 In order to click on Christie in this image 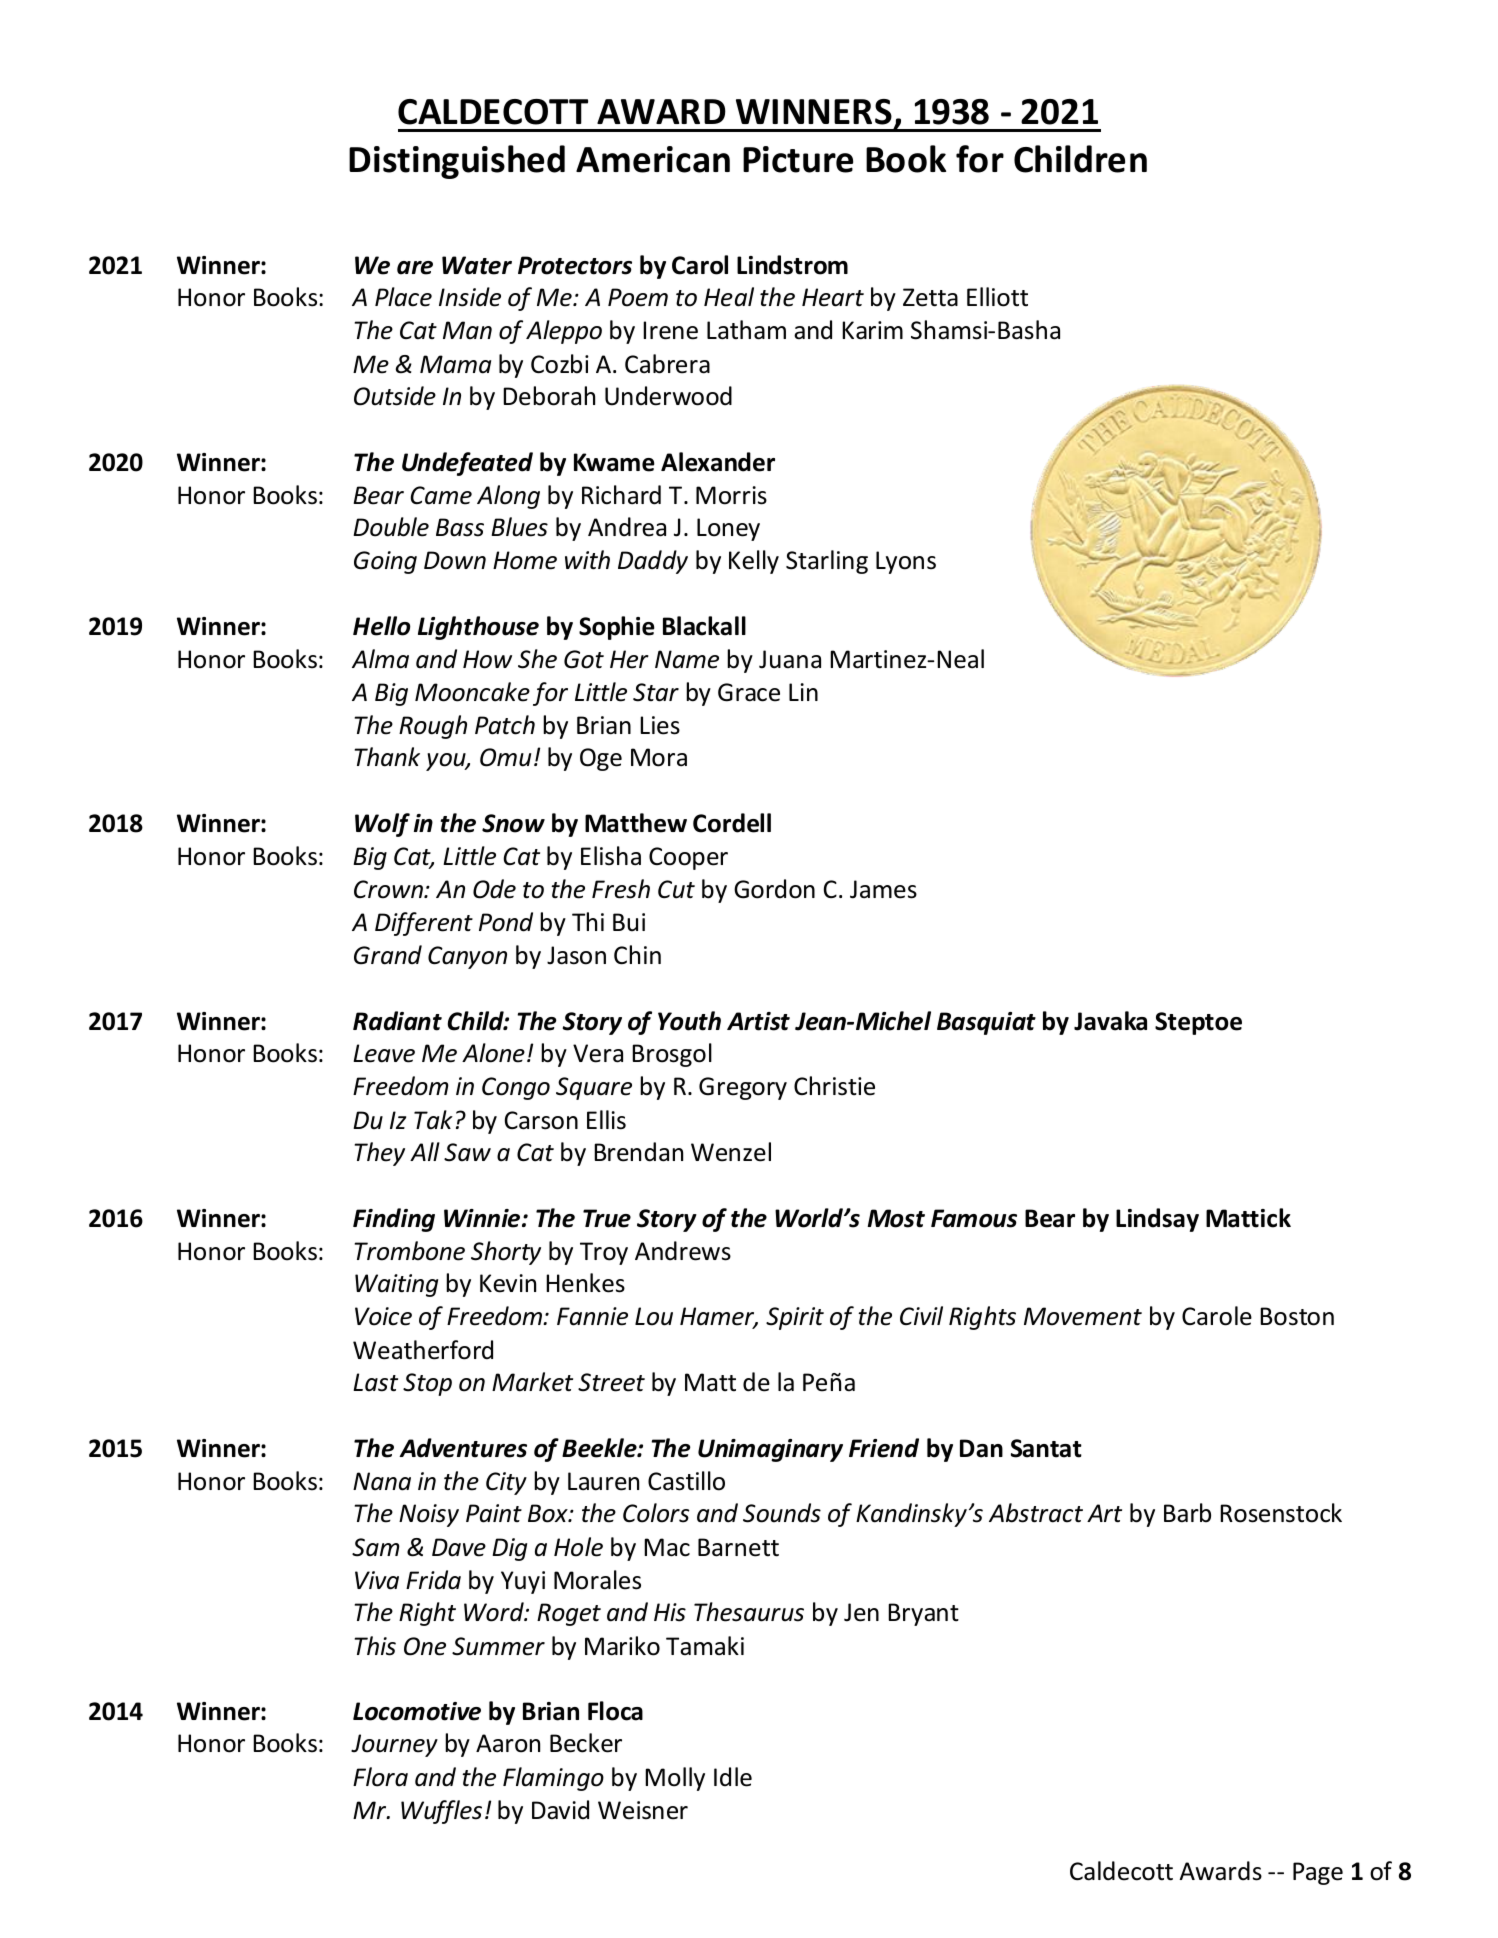, I will do `click(834, 1086)`.
